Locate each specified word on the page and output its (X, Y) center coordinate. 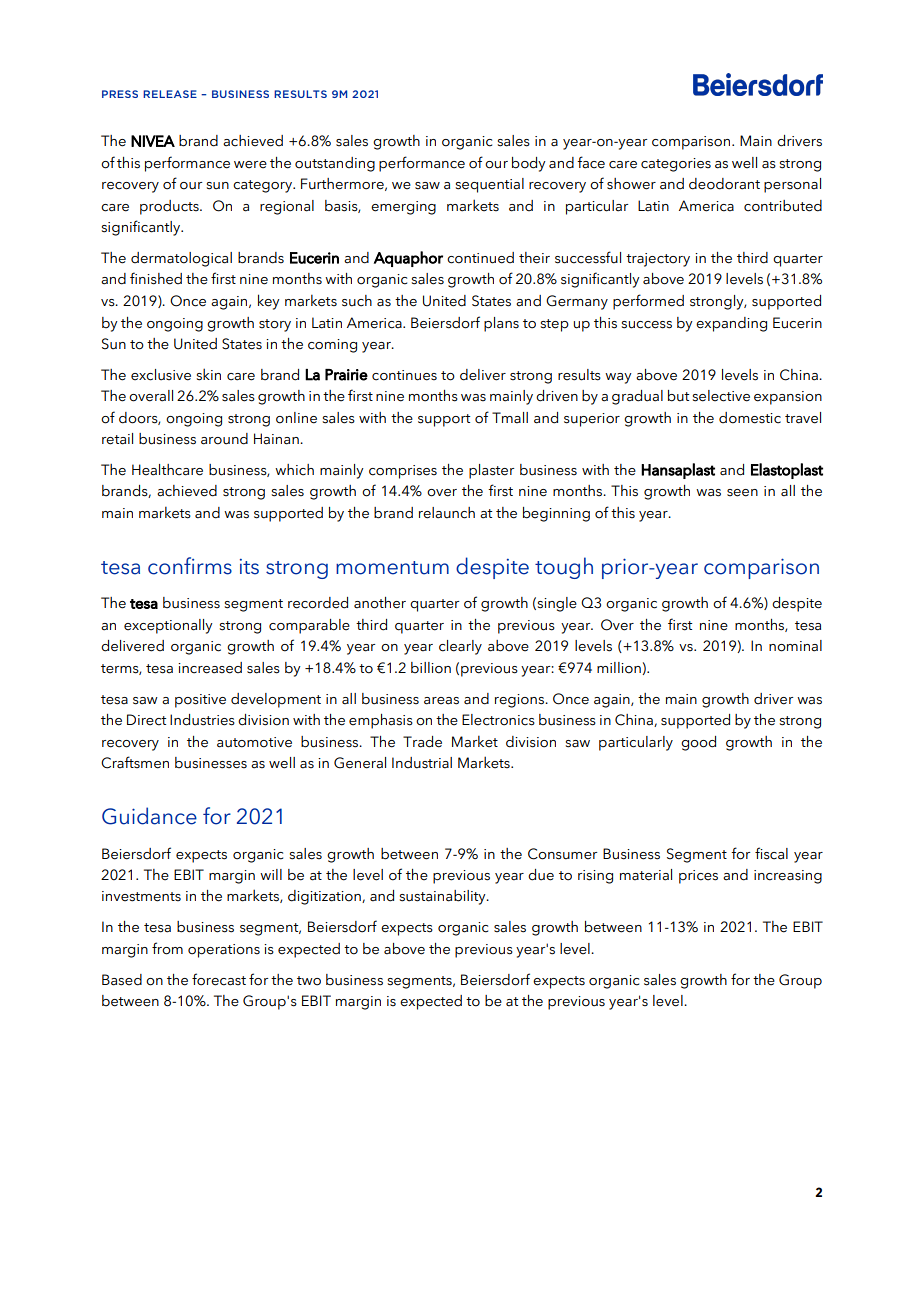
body (529, 164)
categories (676, 165)
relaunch (447, 513)
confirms (190, 566)
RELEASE (170, 94)
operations (224, 951)
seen (742, 493)
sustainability (444, 897)
